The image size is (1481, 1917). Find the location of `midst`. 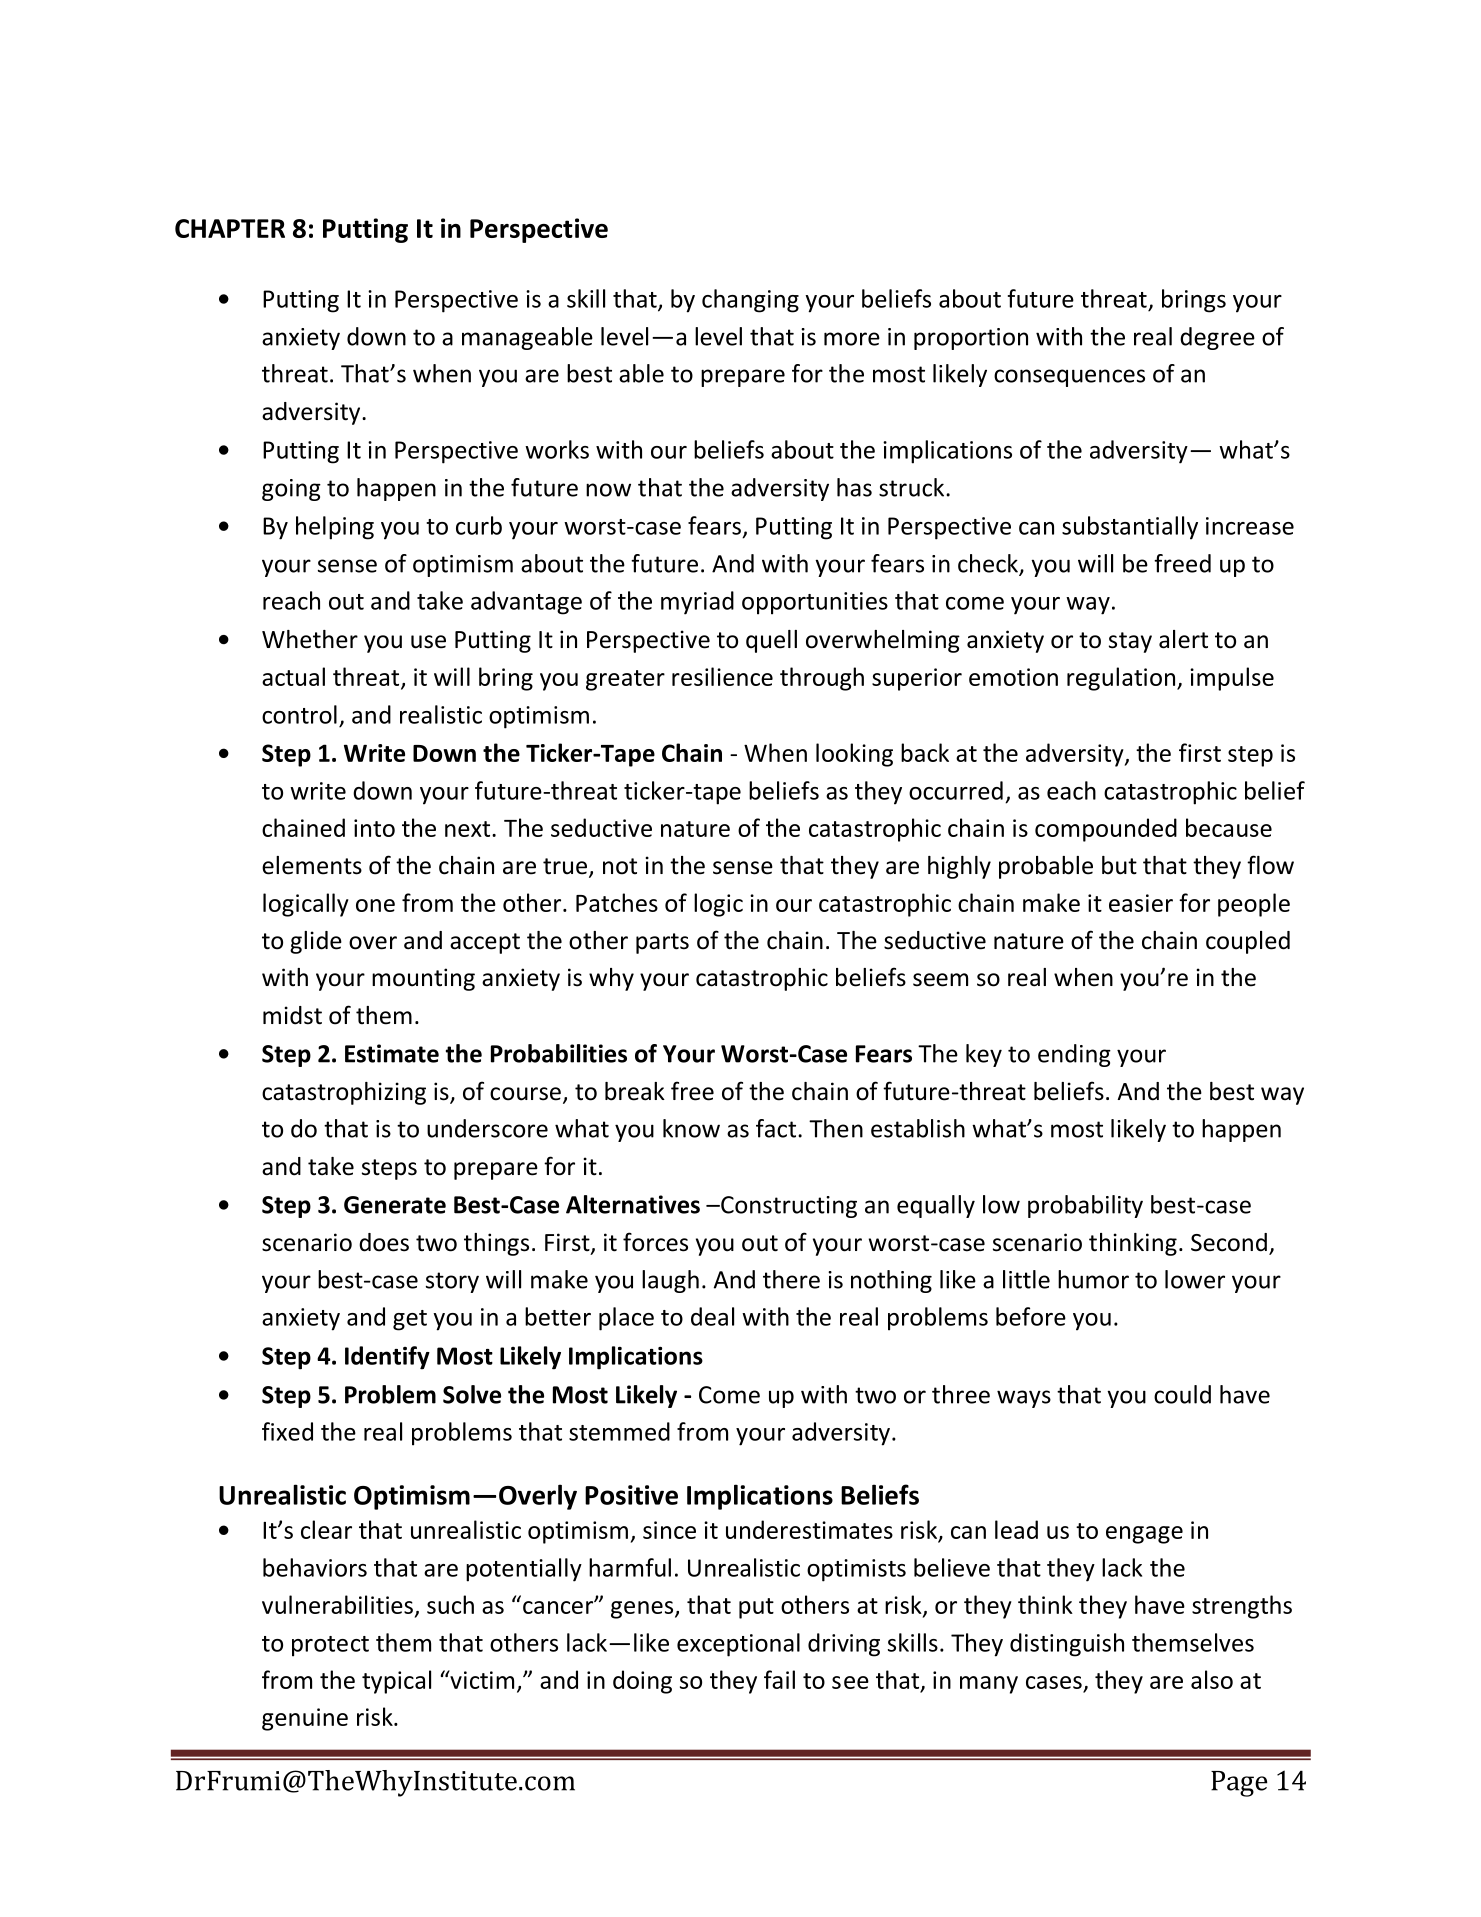

midst is located at coordinates (292, 1015).
